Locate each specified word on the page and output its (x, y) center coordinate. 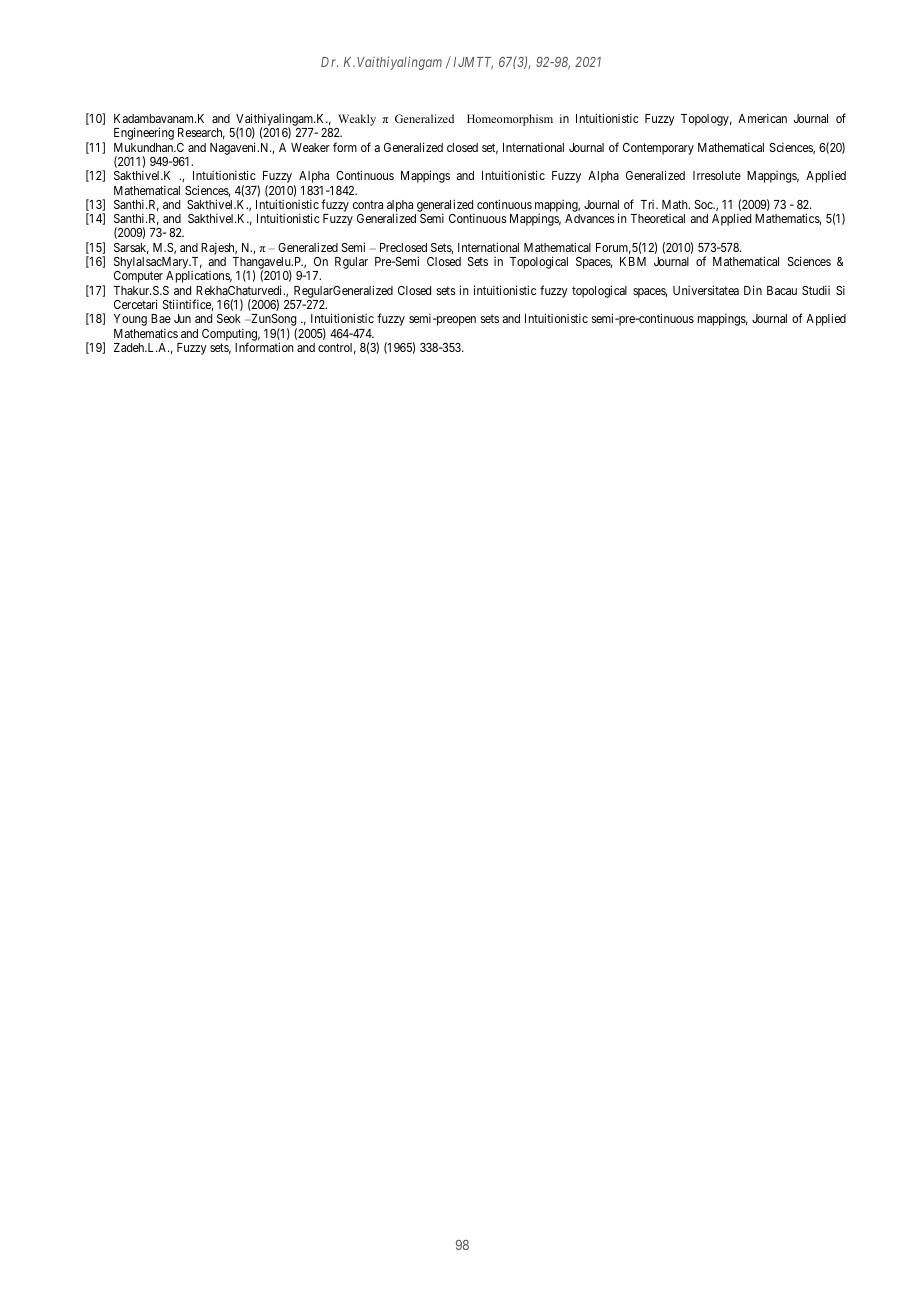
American (762, 118)
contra (368, 204)
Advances (590, 218)
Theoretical (657, 218)
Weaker (310, 147)
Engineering (144, 133)
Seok (229, 318)
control (337, 348)
